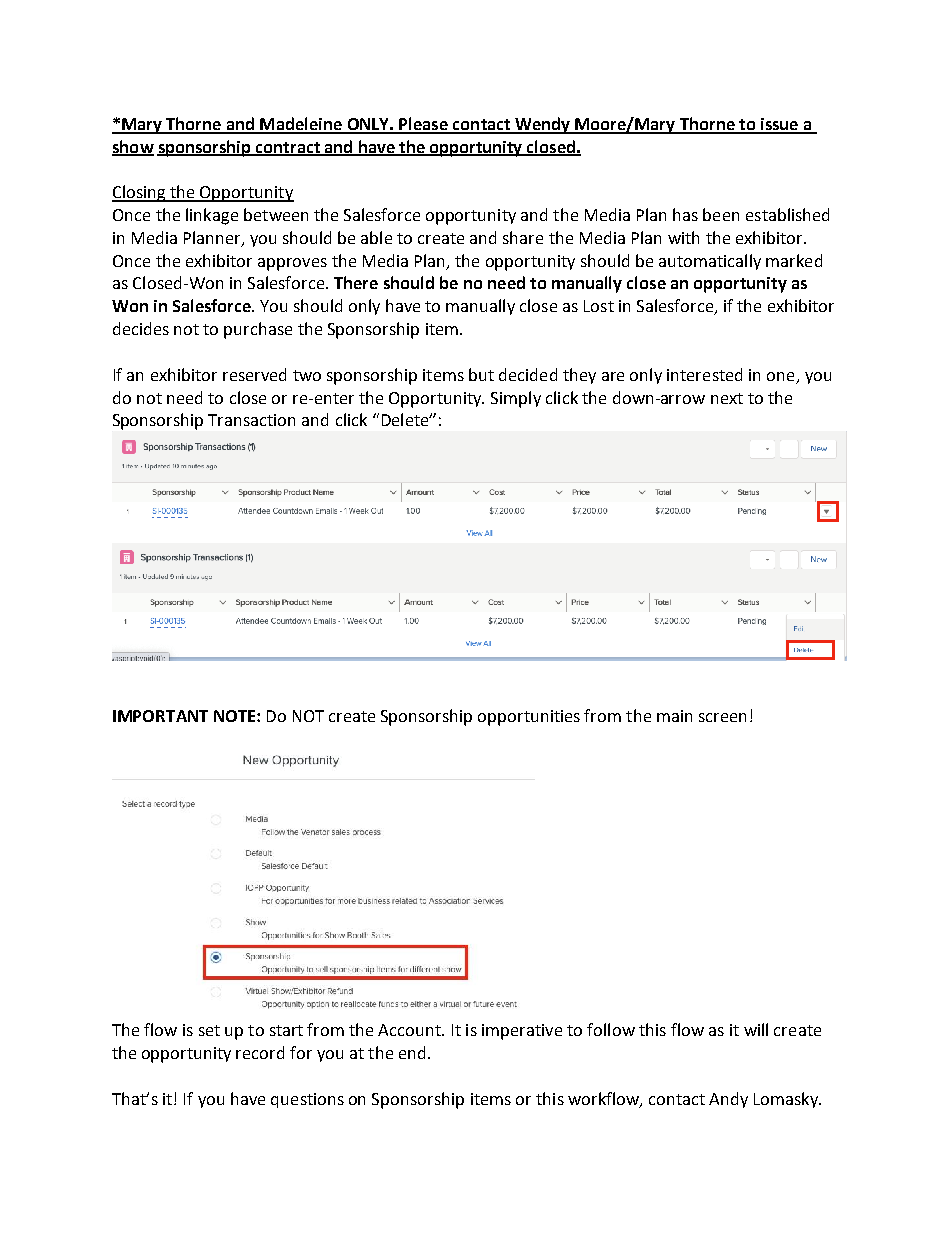 The height and width of the page is (1233, 952). I want to click on contract, so click(288, 148).
